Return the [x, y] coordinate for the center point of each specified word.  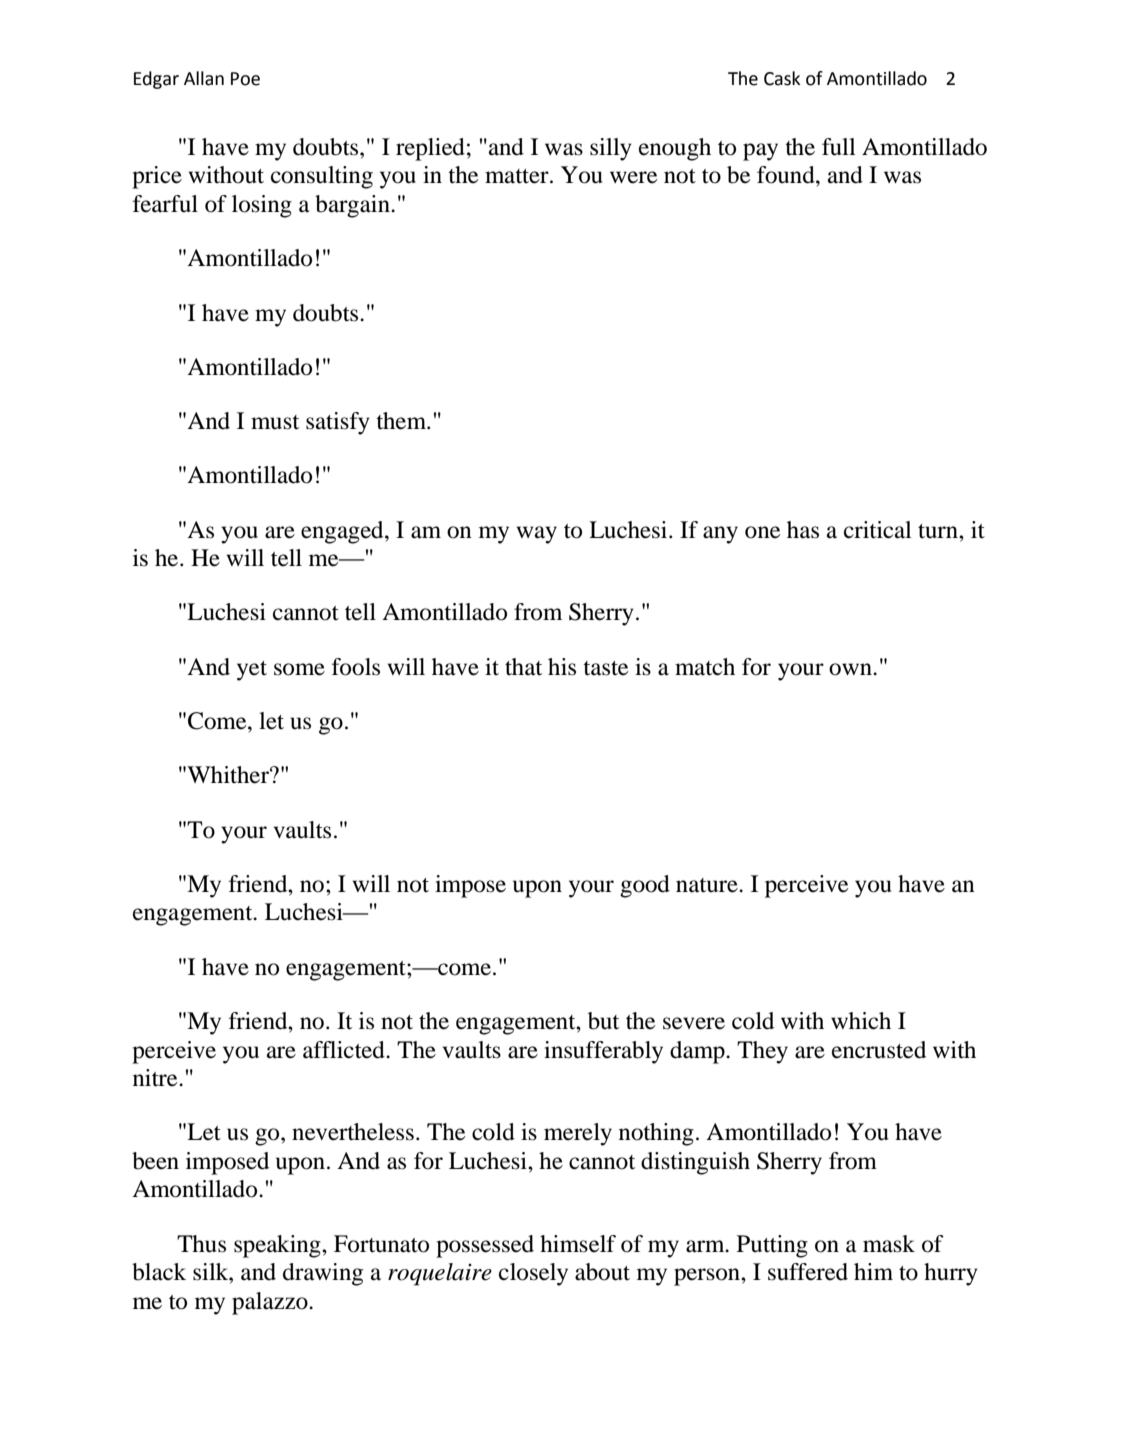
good [645, 886]
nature [708, 885]
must [275, 422]
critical [878, 530]
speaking [278, 1246]
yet [252, 671]
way [537, 535]
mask [889, 1244]
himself [578, 1244]
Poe [245, 79]
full [839, 147]
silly [611, 149]
